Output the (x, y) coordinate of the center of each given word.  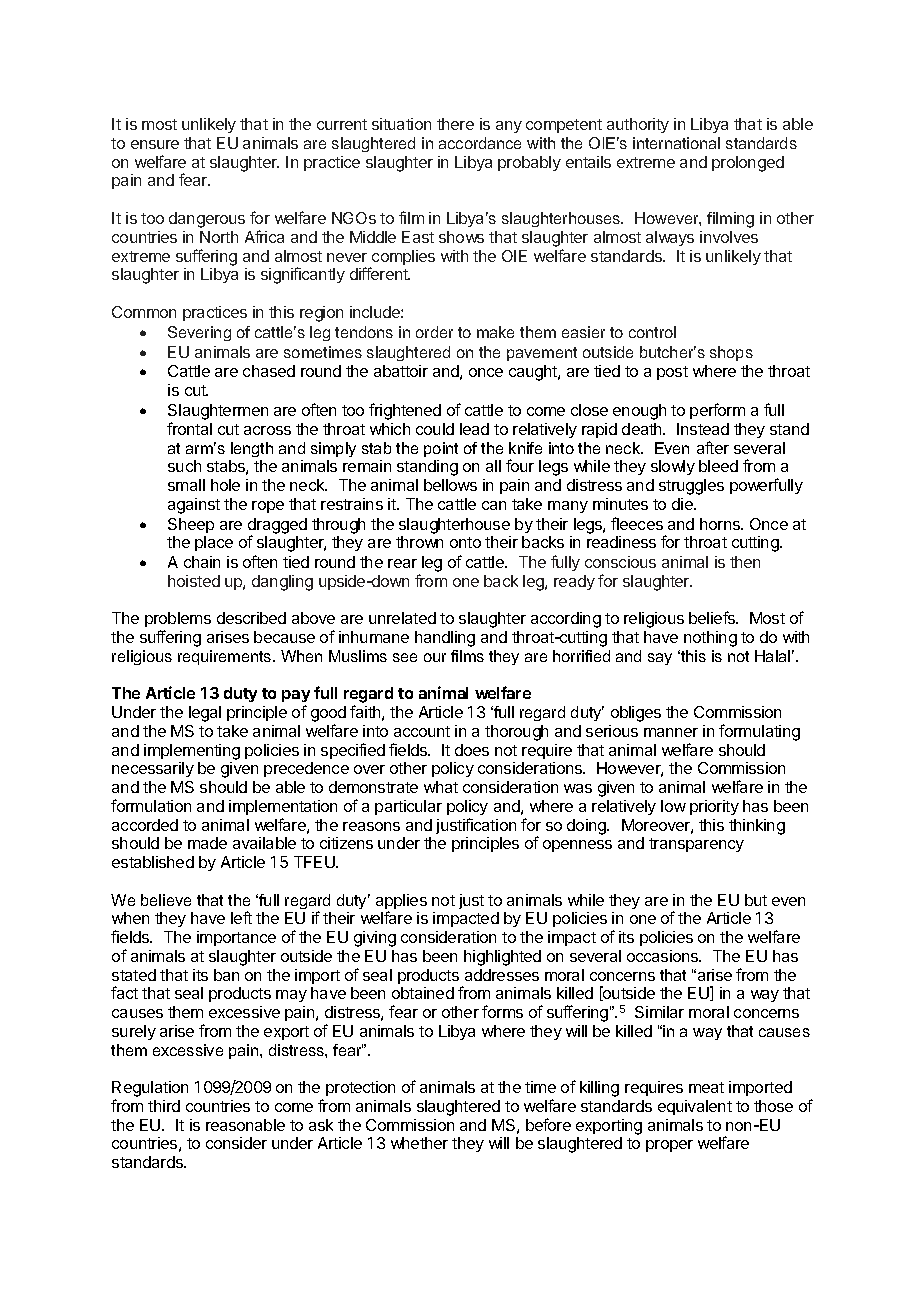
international (676, 143)
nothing (710, 639)
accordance (480, 143)
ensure (155, 144)
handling (445, 639)
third (164, 1106)
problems (178, 621)
